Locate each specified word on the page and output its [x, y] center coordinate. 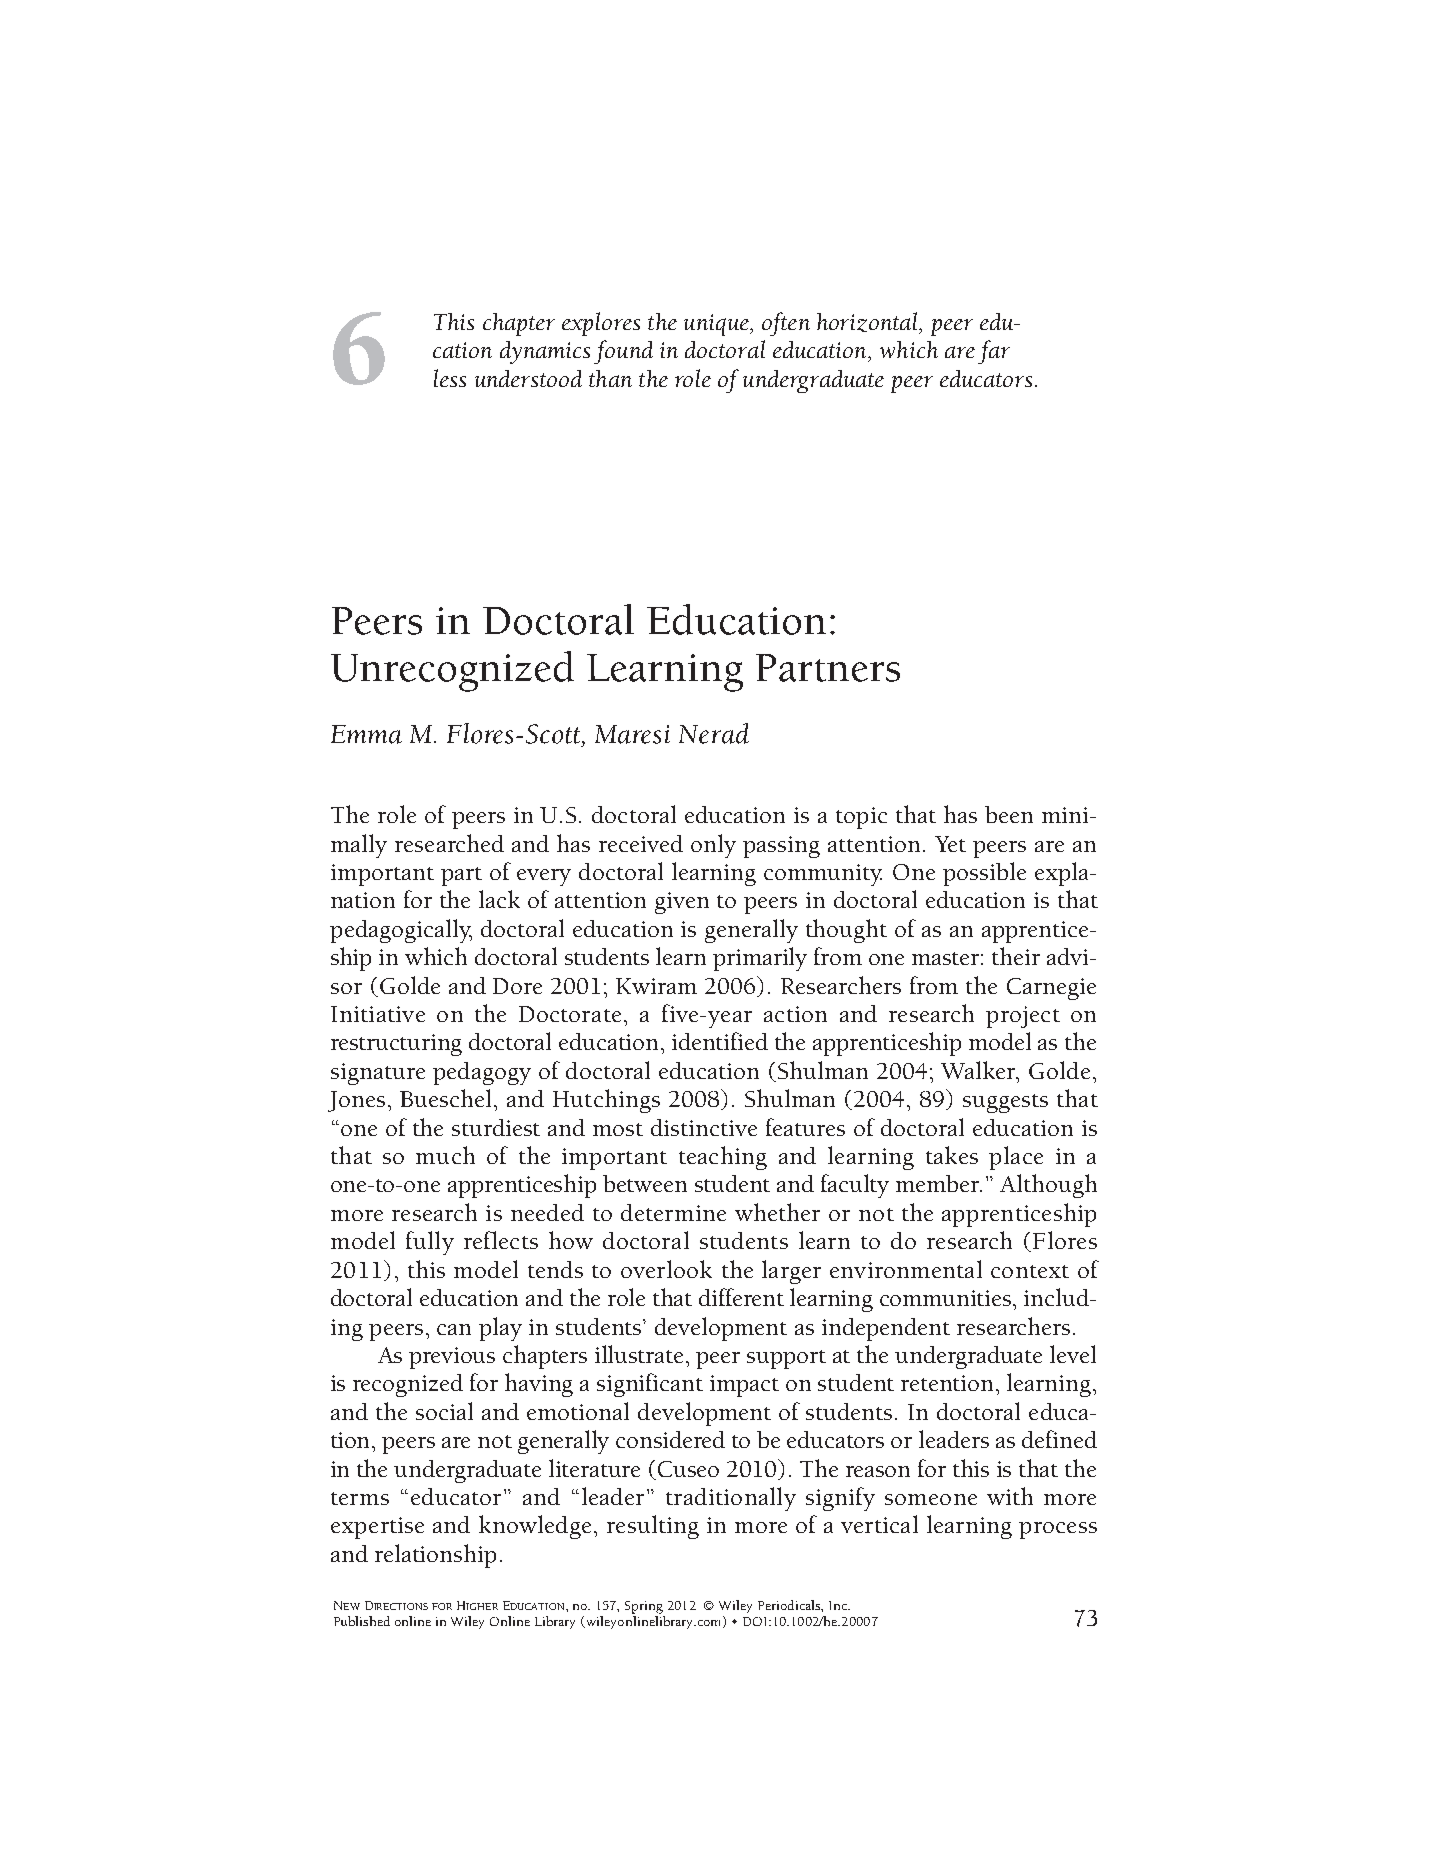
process [1058, 1530]
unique [718, 325]
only [713, 846]
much [445, 1155]
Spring [644, 1607]
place [1016, 1158]
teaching [723, 1158]
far [994, 352]
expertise [377, 1528]
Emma [366, 734]
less [450, 378]
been [1009, 814]
